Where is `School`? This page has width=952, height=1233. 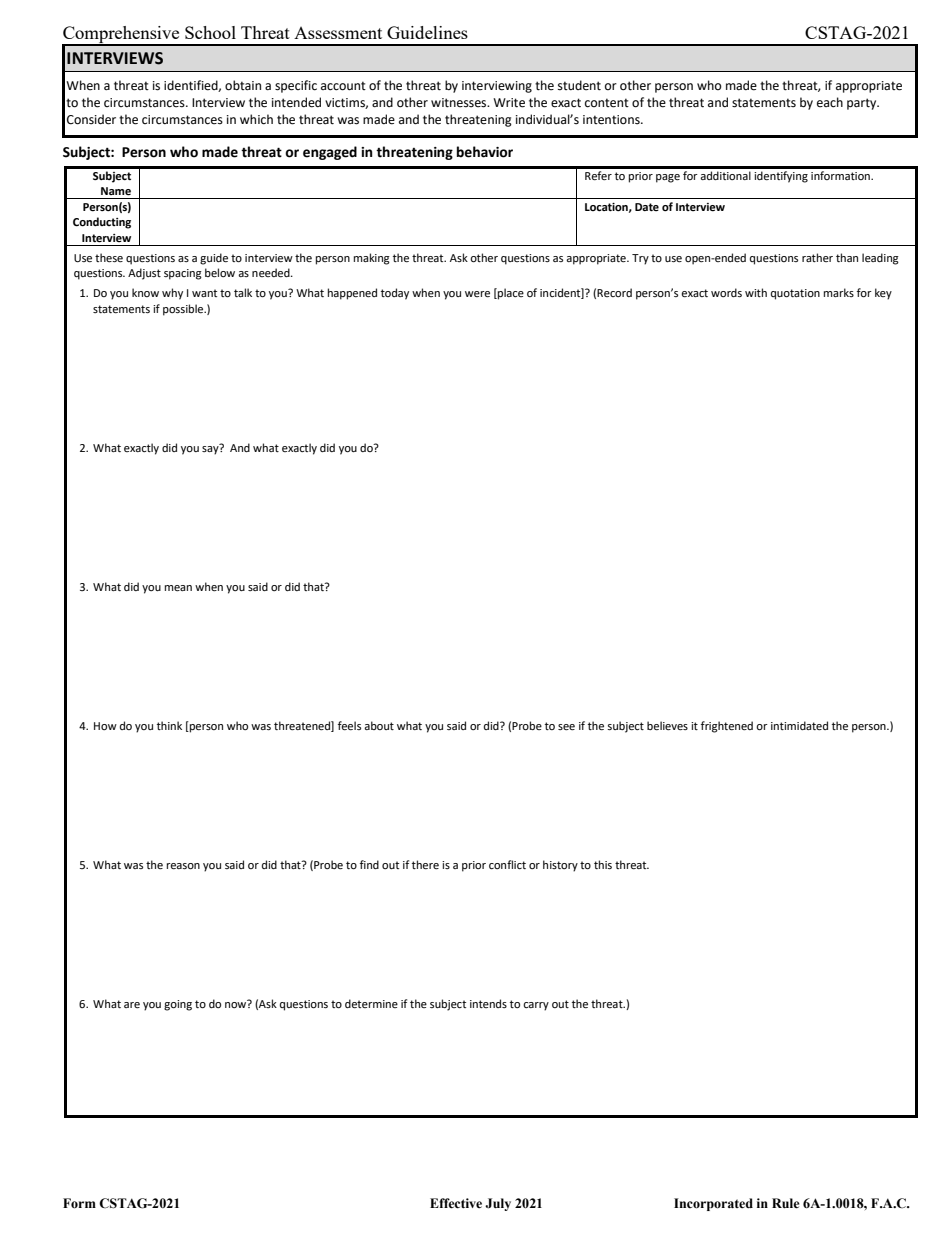 School is located at coordinates (210, 32).
